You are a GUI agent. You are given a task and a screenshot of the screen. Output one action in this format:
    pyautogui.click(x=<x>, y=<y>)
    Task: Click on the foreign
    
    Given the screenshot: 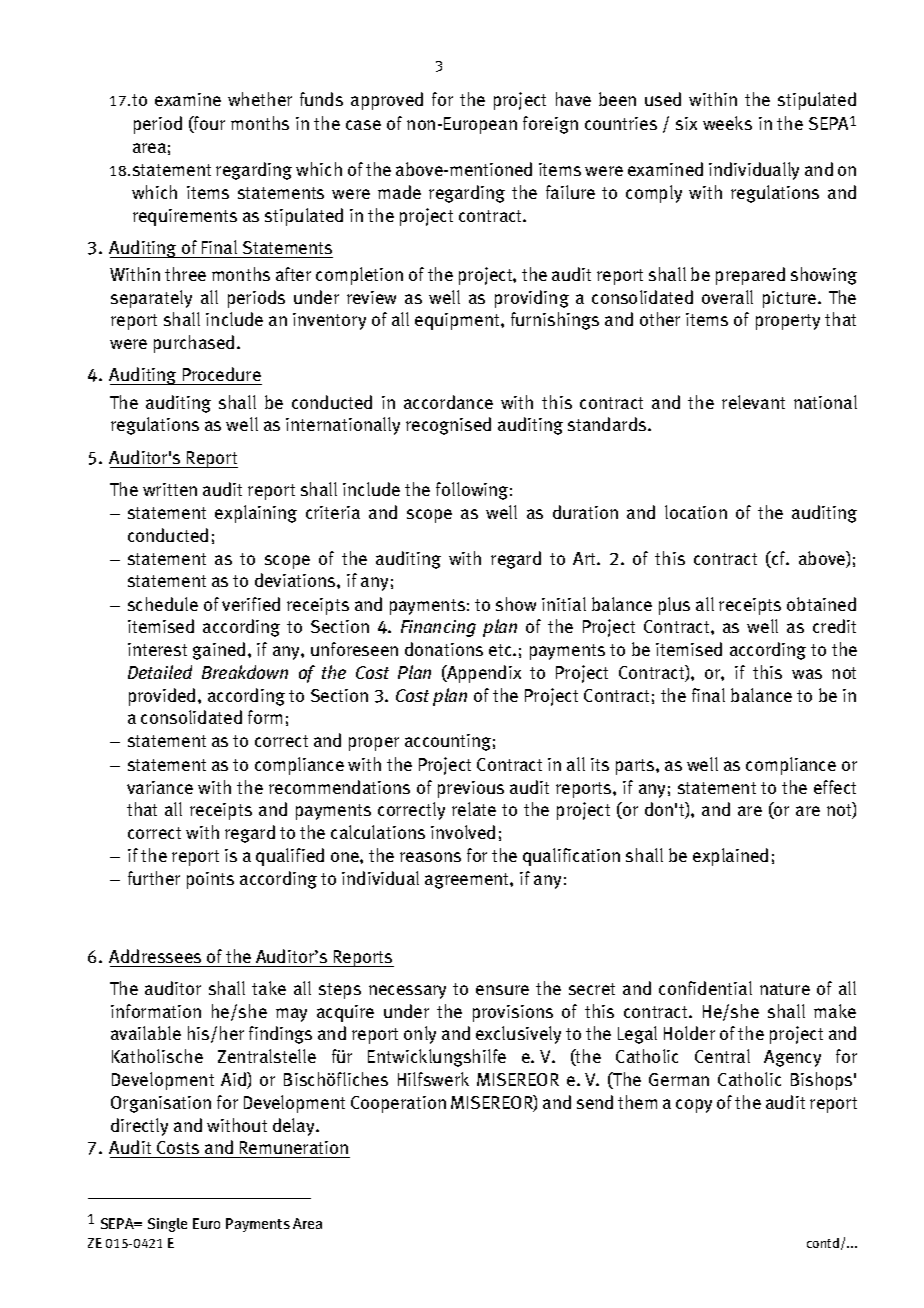 What is the action you would take?
    pyautogui.click(x=550, y=125)
